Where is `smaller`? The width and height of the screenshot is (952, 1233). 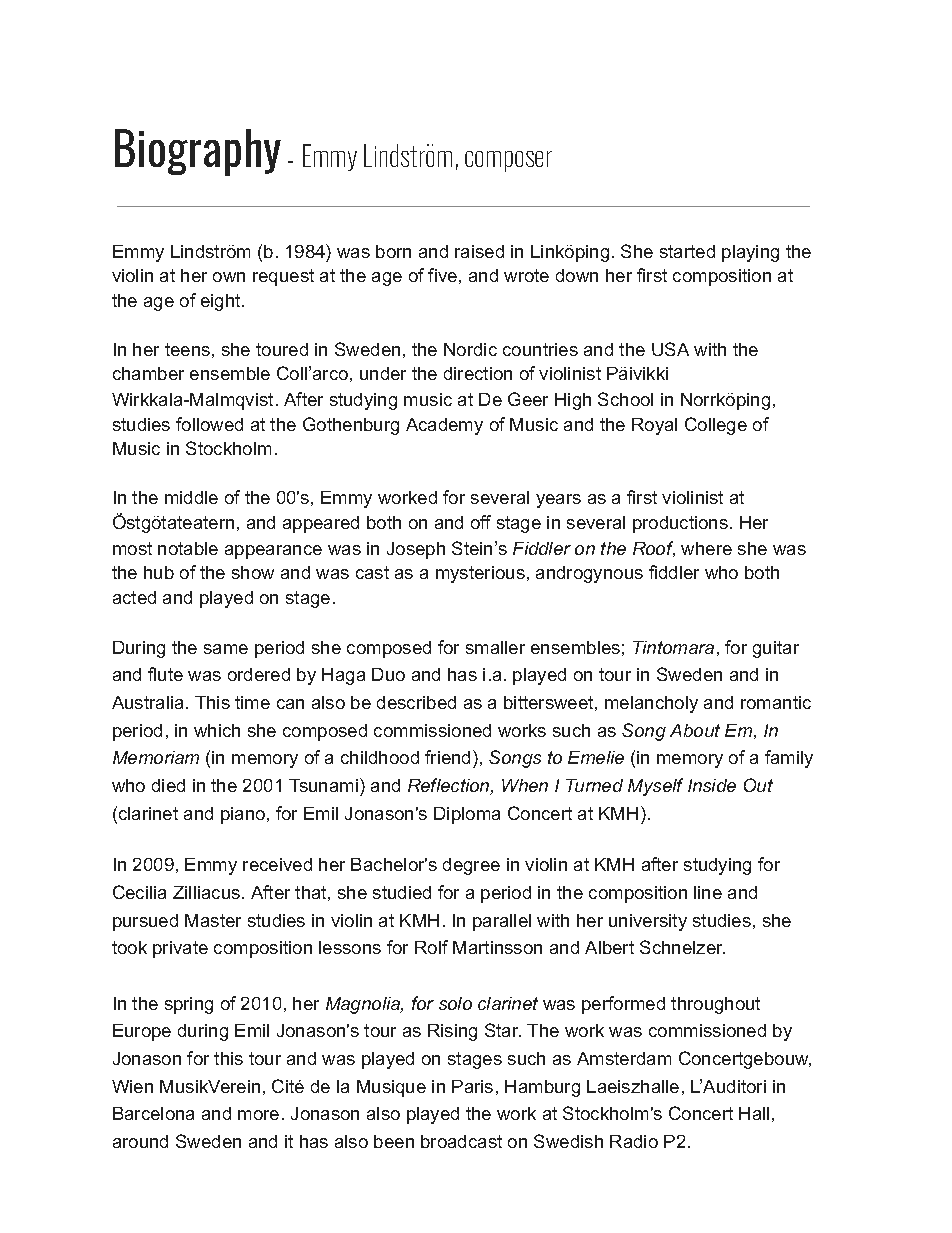 smaller is located at coordinates (495, 647).
